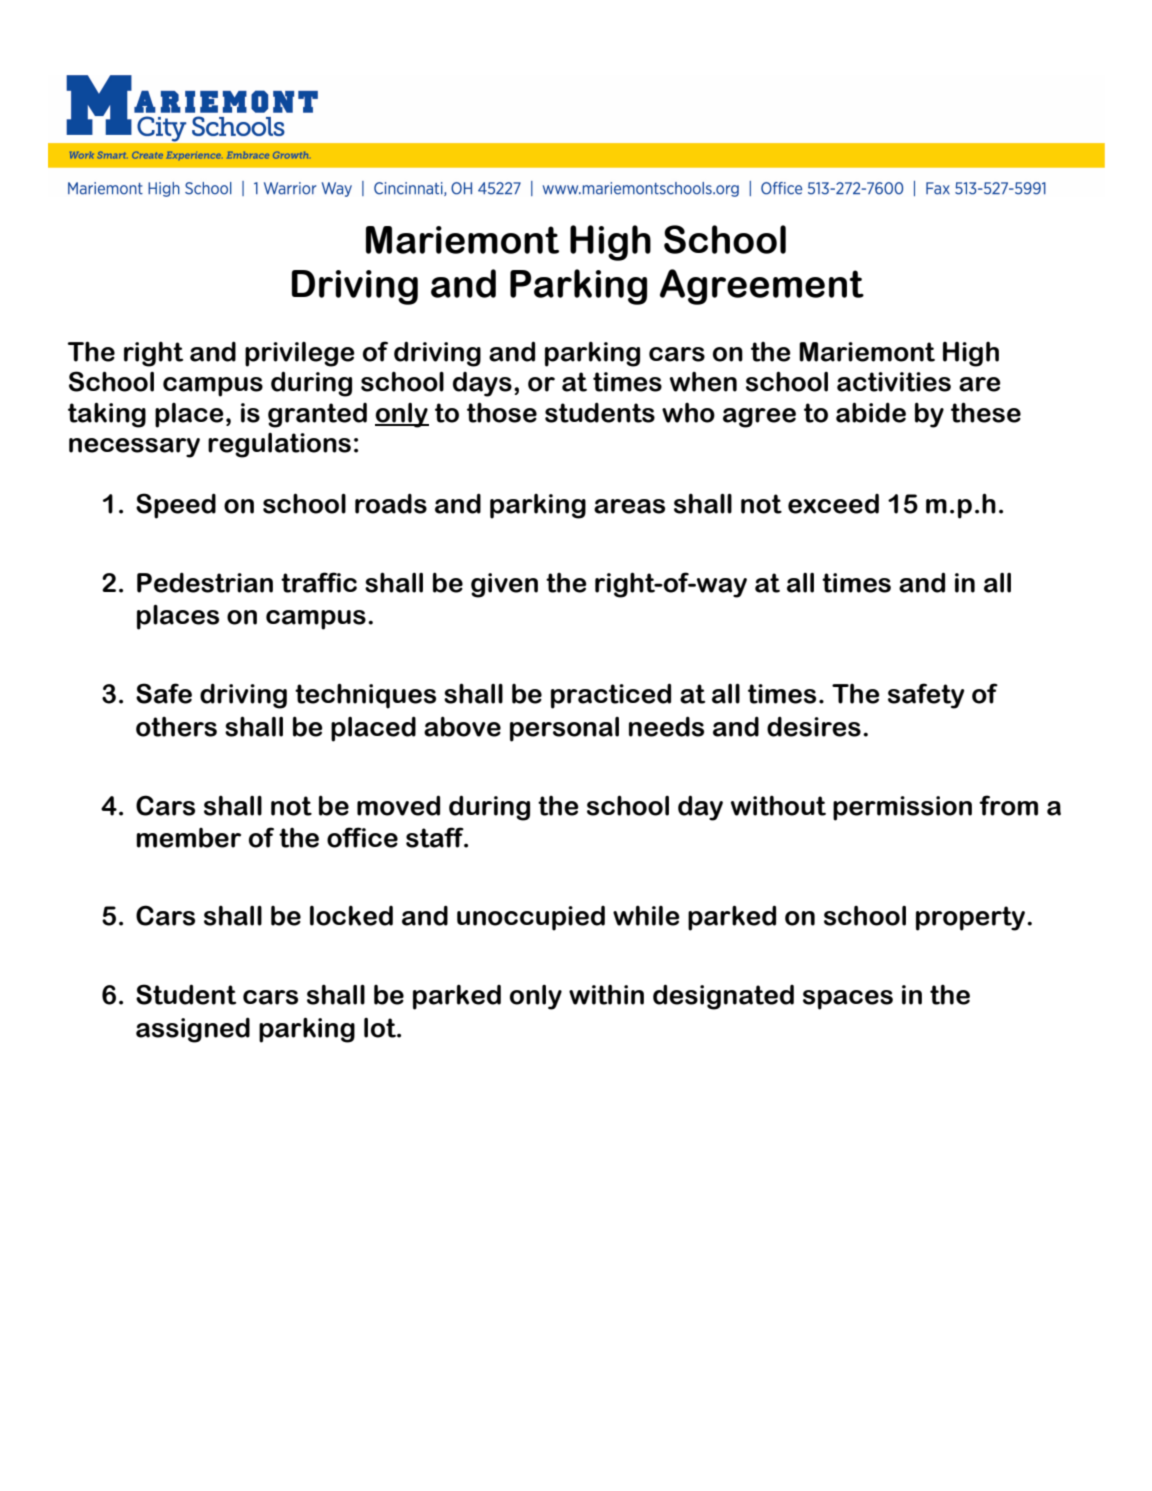 The height and width of the image is (1491, 1152). What do you see at coordinates (205, 582) in the image?
I see `Pedestrian` at bounding box center [205, 582].
